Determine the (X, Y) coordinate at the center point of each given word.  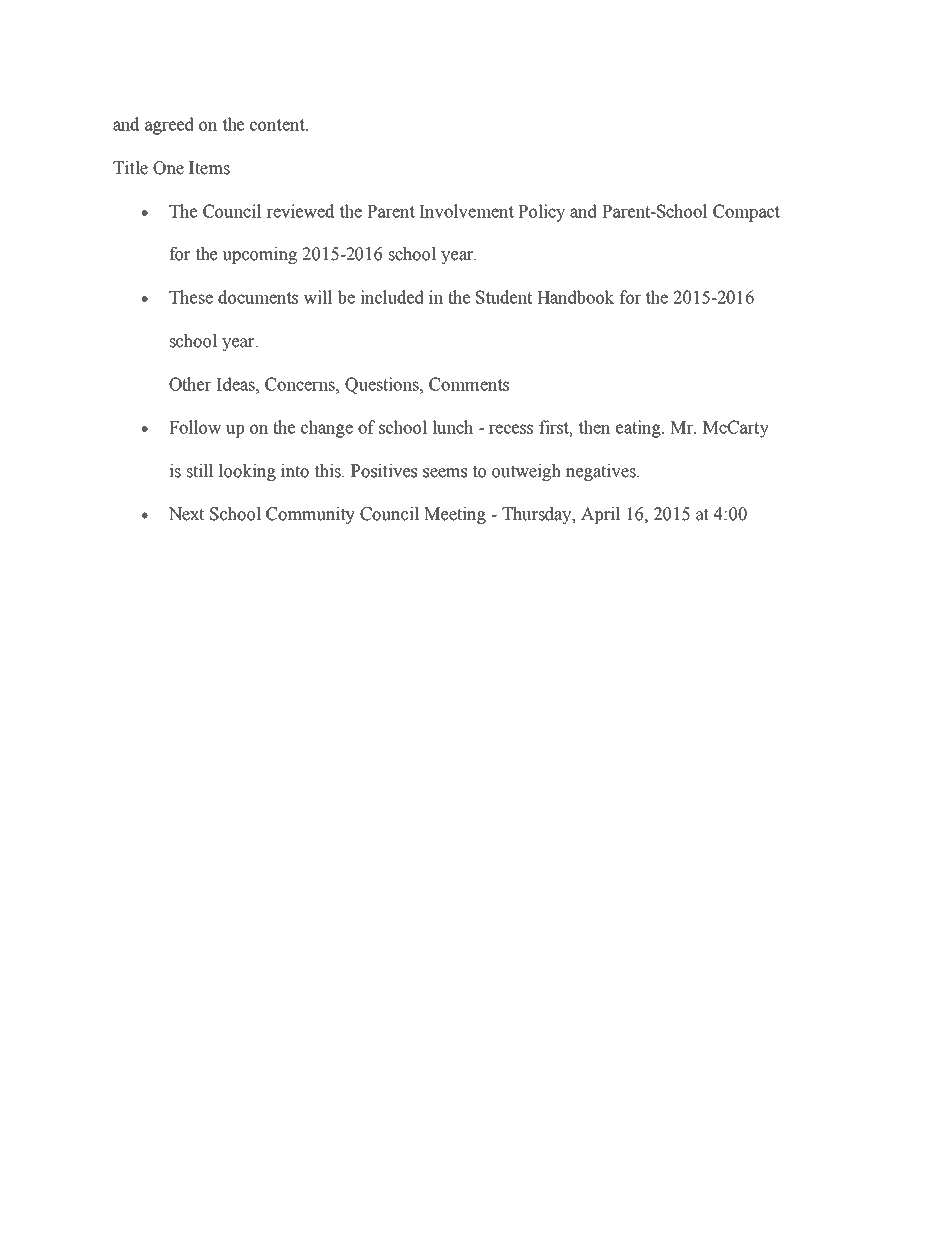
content (278, 125)
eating (639, 429)
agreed (169, 126)
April (601, 515)
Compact (746, 213)
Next (186, 514)
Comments (469, 384)
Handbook (575, 297)
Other (190, 384)
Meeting (455, 515)
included (392, 297)
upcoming (259, 255)
